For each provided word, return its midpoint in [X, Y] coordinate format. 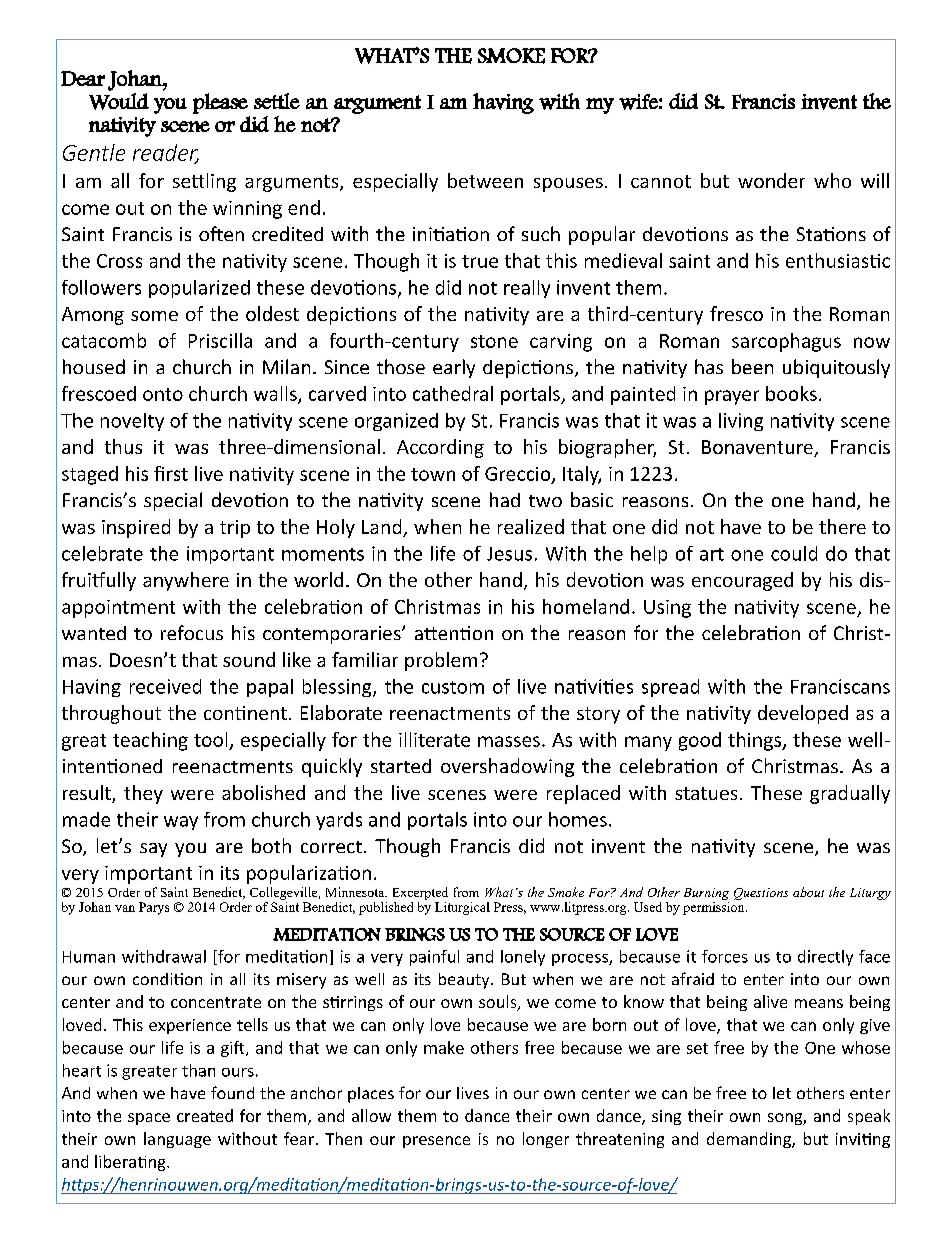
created [205, 1115]
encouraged [742, 581]
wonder [771, 180]
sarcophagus [786, 342]
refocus [192, 632]
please [220, 103]
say [153, 850]
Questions [761, 894]
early [454, 368]
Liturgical [462, 908]
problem [441, 661]
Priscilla [220, 340]
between [485, 180]
